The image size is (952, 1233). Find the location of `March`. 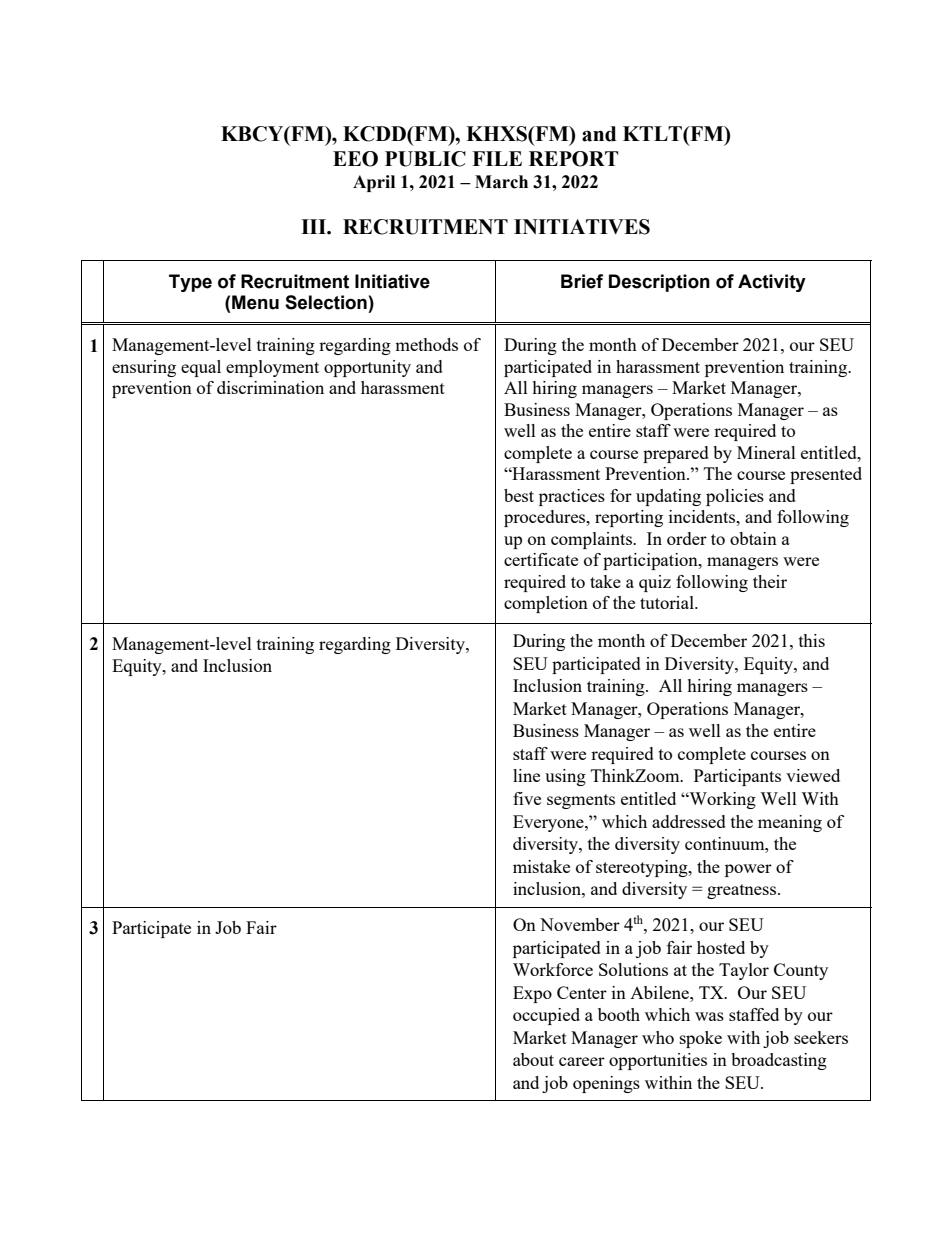

March is located at coordinates (501, 182).
